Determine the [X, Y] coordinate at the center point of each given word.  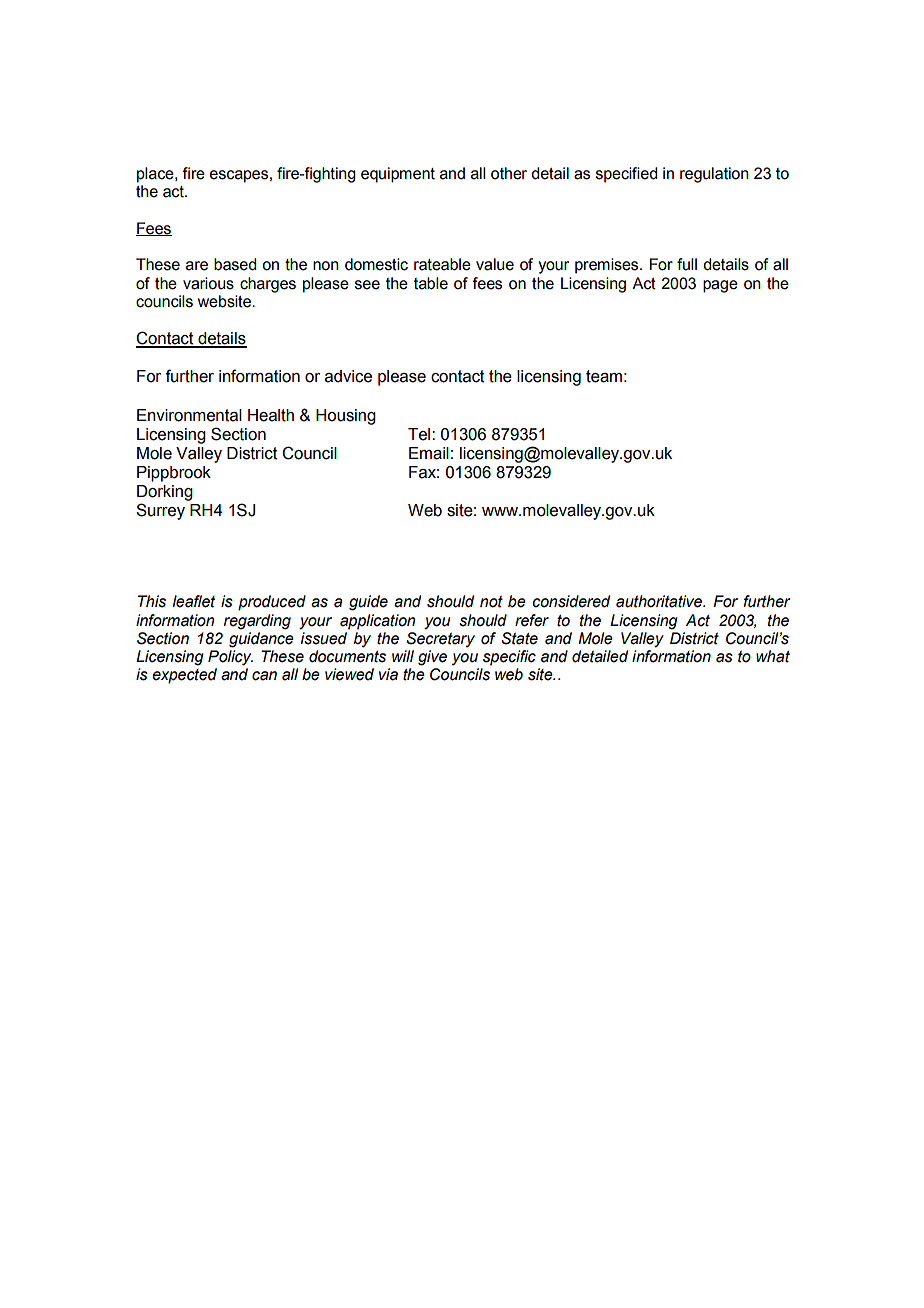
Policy [230, 658]
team [604, 376]
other [509, 173]
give [432, 658]
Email [429, 453]
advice [348, 376]
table [431, 283]
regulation [714, 175]
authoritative [660, 601]
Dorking [165, 493]
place [156, 175]
